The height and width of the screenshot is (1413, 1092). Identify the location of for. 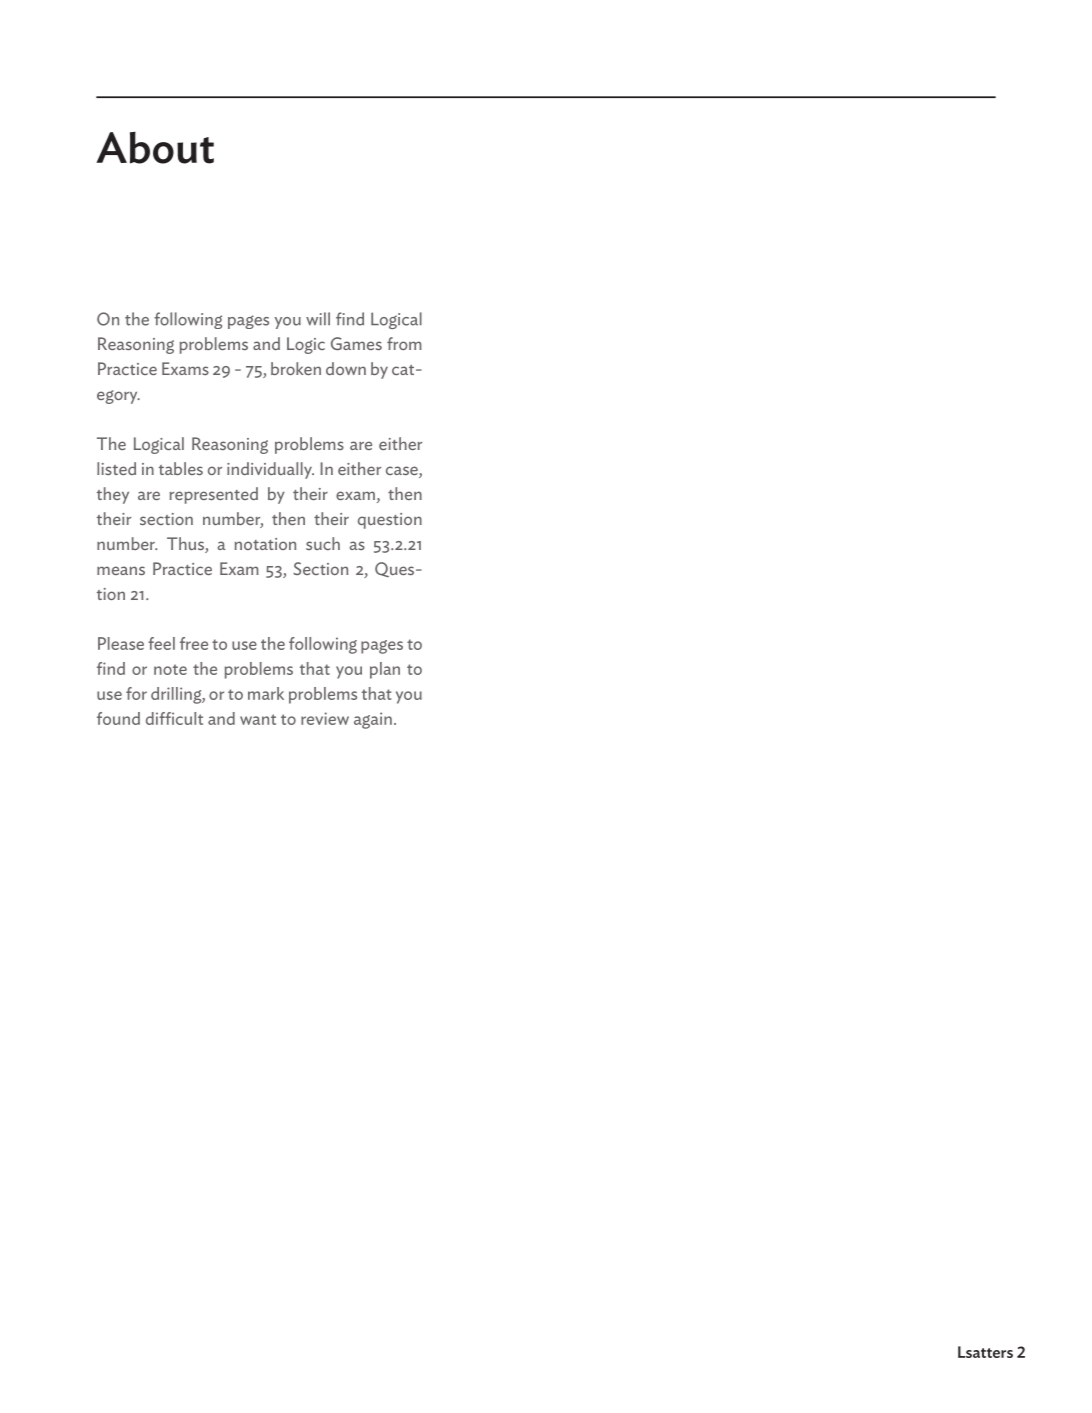
(136, 693).
